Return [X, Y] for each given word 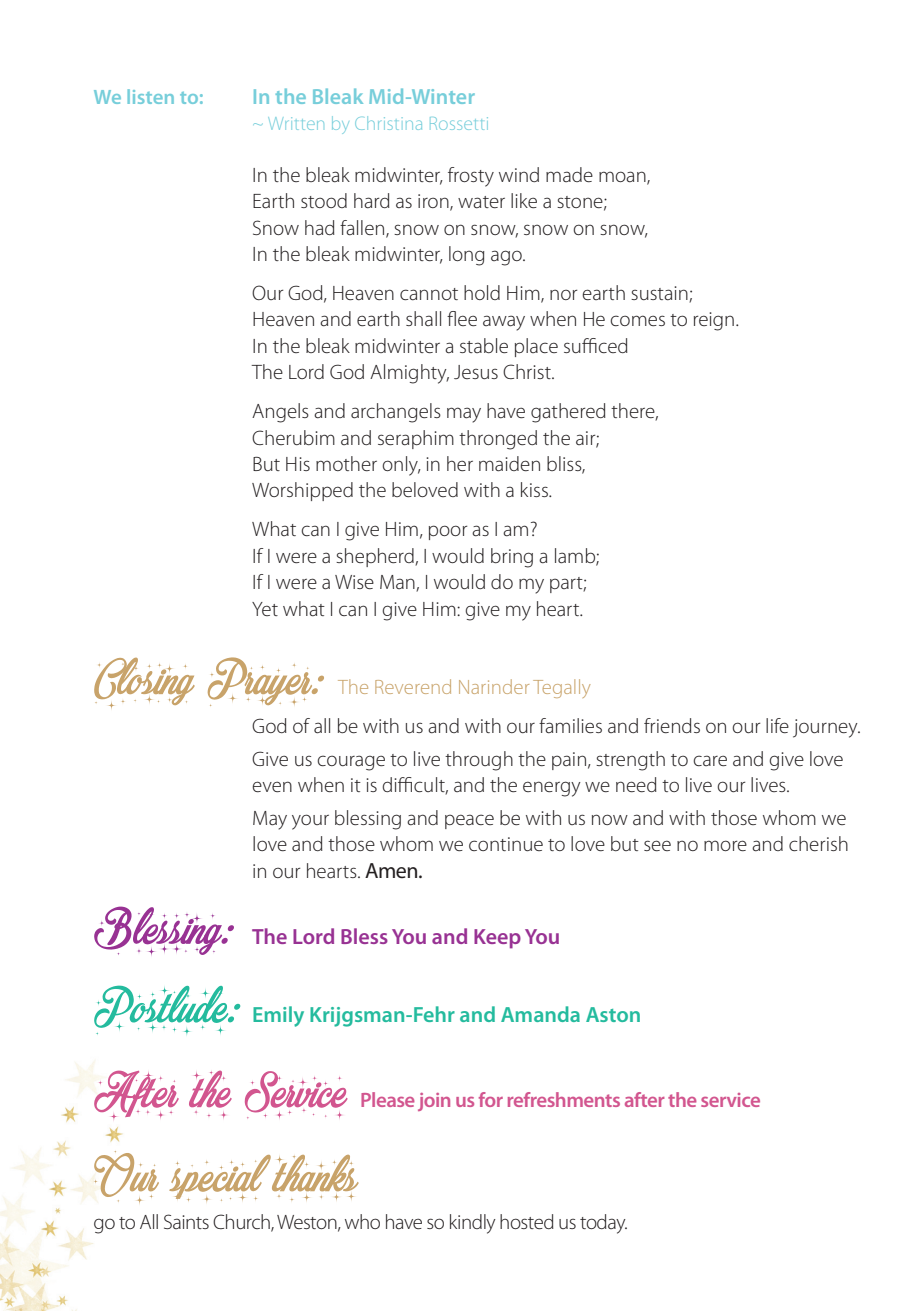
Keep [497, 939]
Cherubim [293, 437]
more [725, 845]
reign [714, 321]
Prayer [261, 681]
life [777, 725]
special [220, 1178]
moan [623, 177]
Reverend [413, 686]
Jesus [476, 372]
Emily [278, 1016]
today [603, 1224]
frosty [471, 177]
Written [296, 123]
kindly [473, 1224]
